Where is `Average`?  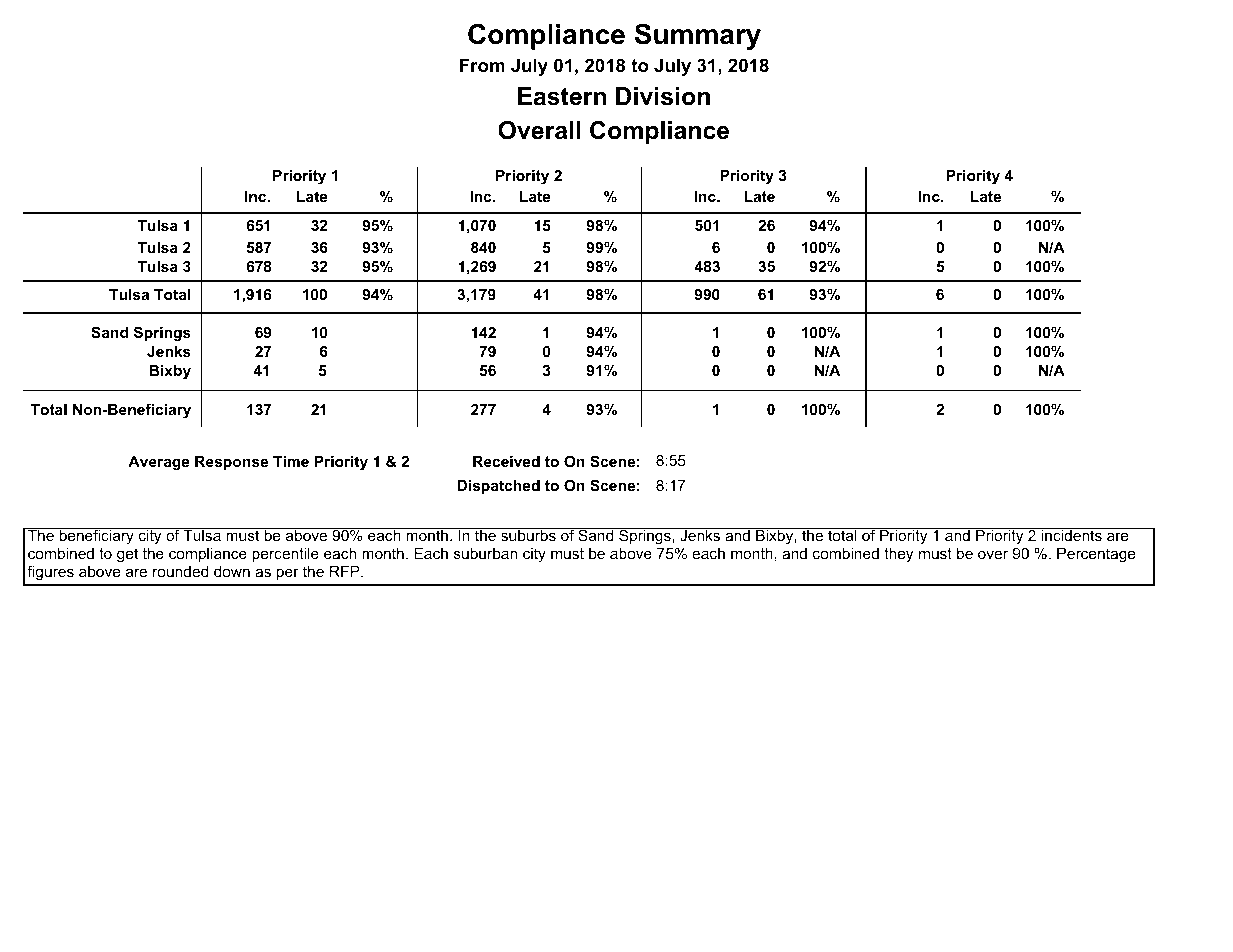
Average is located at coordinates (159, 463).
